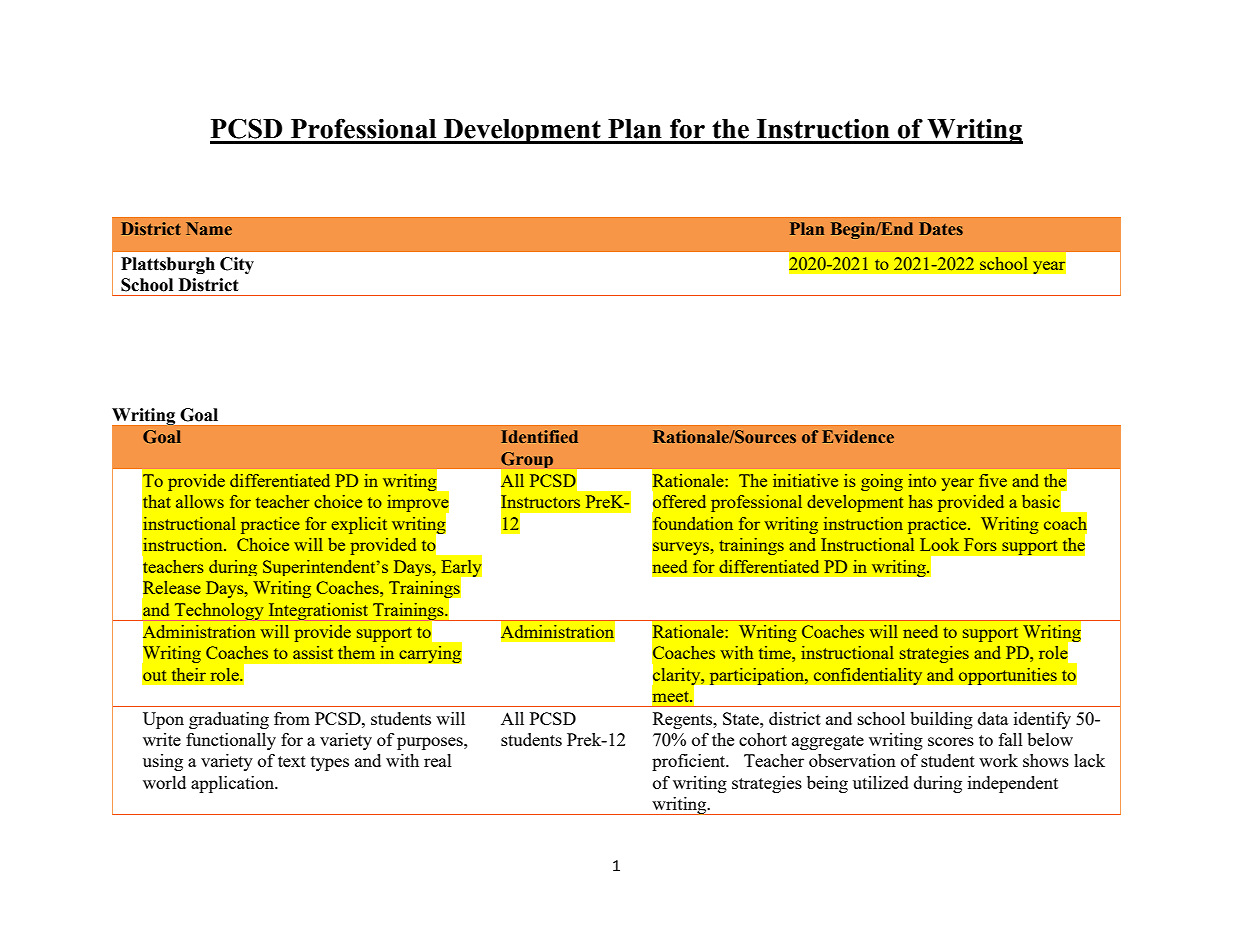  Describe the element at coordinates (858, 436) in the screenshot. I see `Evidence` at that location.
